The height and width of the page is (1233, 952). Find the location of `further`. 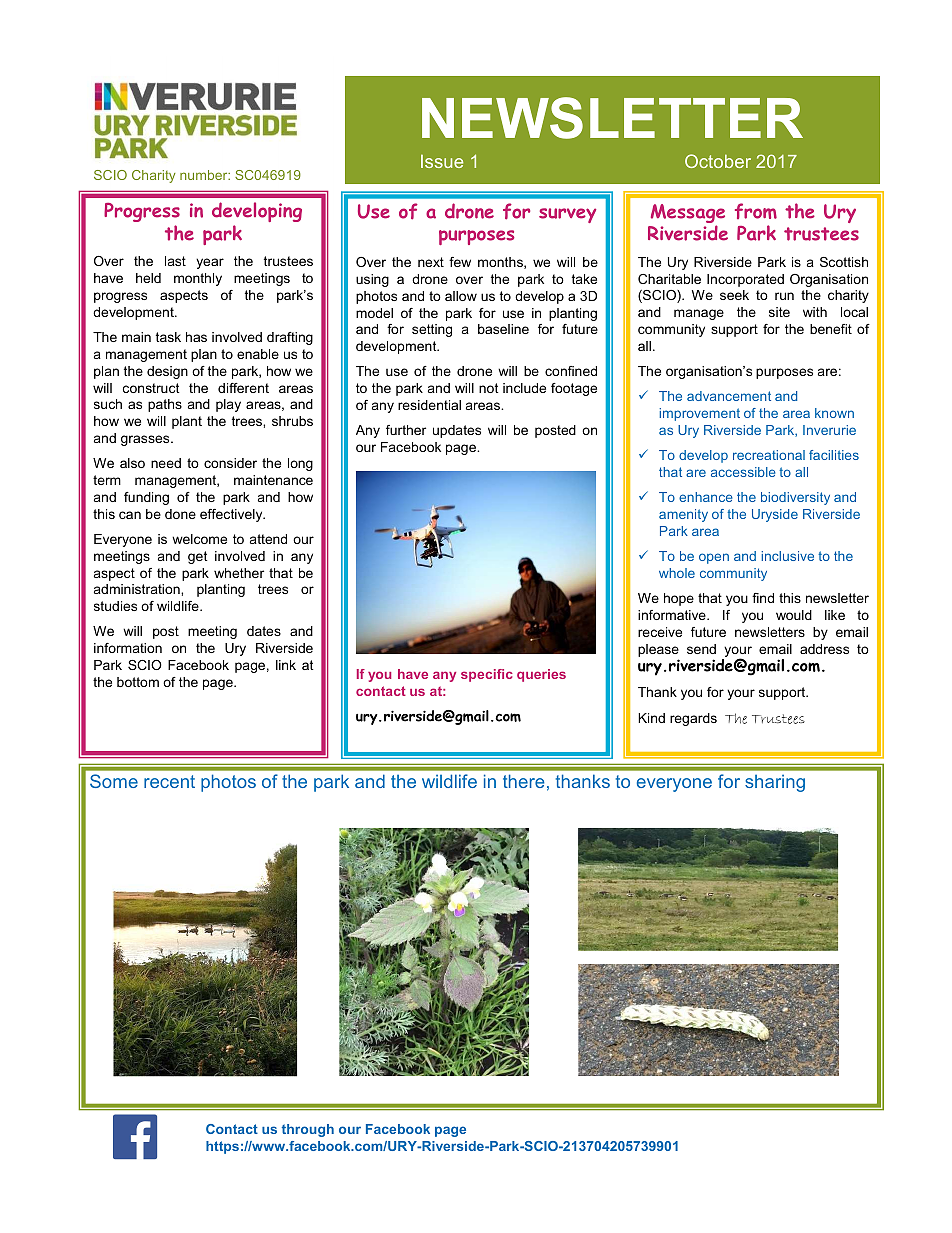

further is located at coordinates (406, 430).
